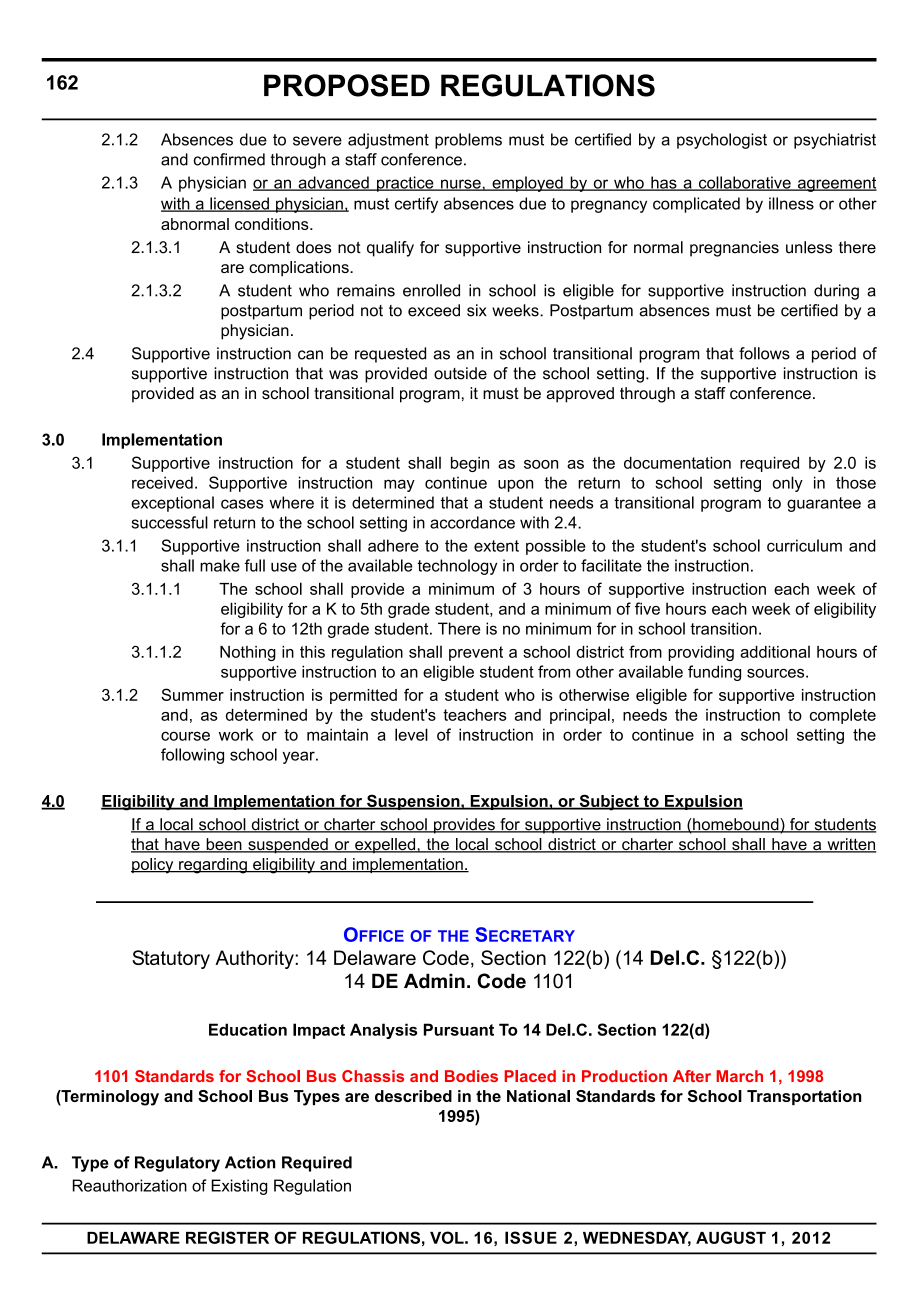 Image resolution: width=924 pixels, height=1313 pixels. Describe the element at coordinates (242, 504) in the document. I see `cases` at that location.
